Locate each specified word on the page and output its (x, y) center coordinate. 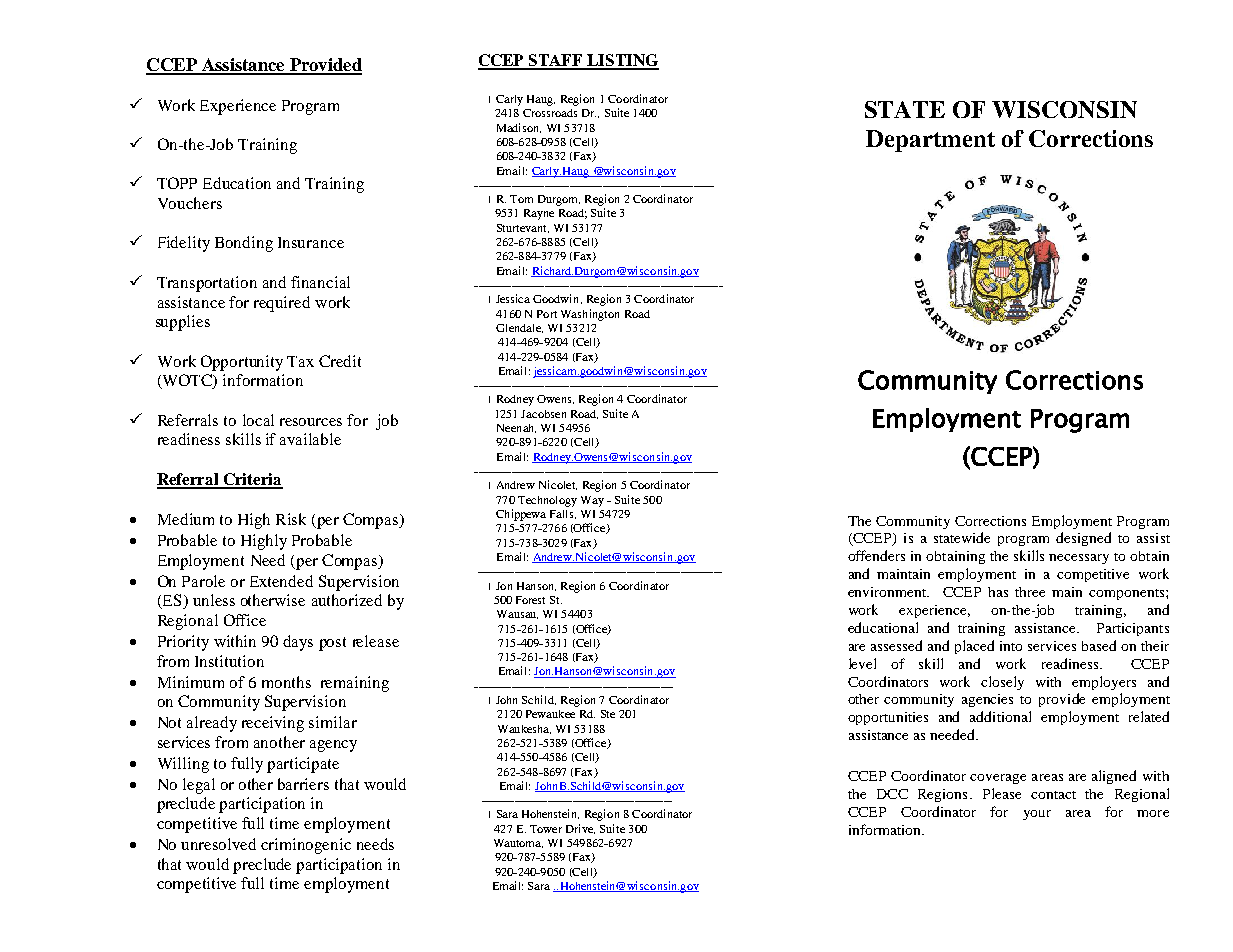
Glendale (519, 328)
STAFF (556, 61)
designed (1083, 539)
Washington (590, 315)
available (310, 439)
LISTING (622, 61)
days (298, 643)
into (1011, 646)
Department (930, 141)
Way (592, 501)
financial (320, 282)
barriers (303, 784)
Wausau (517, 614)
